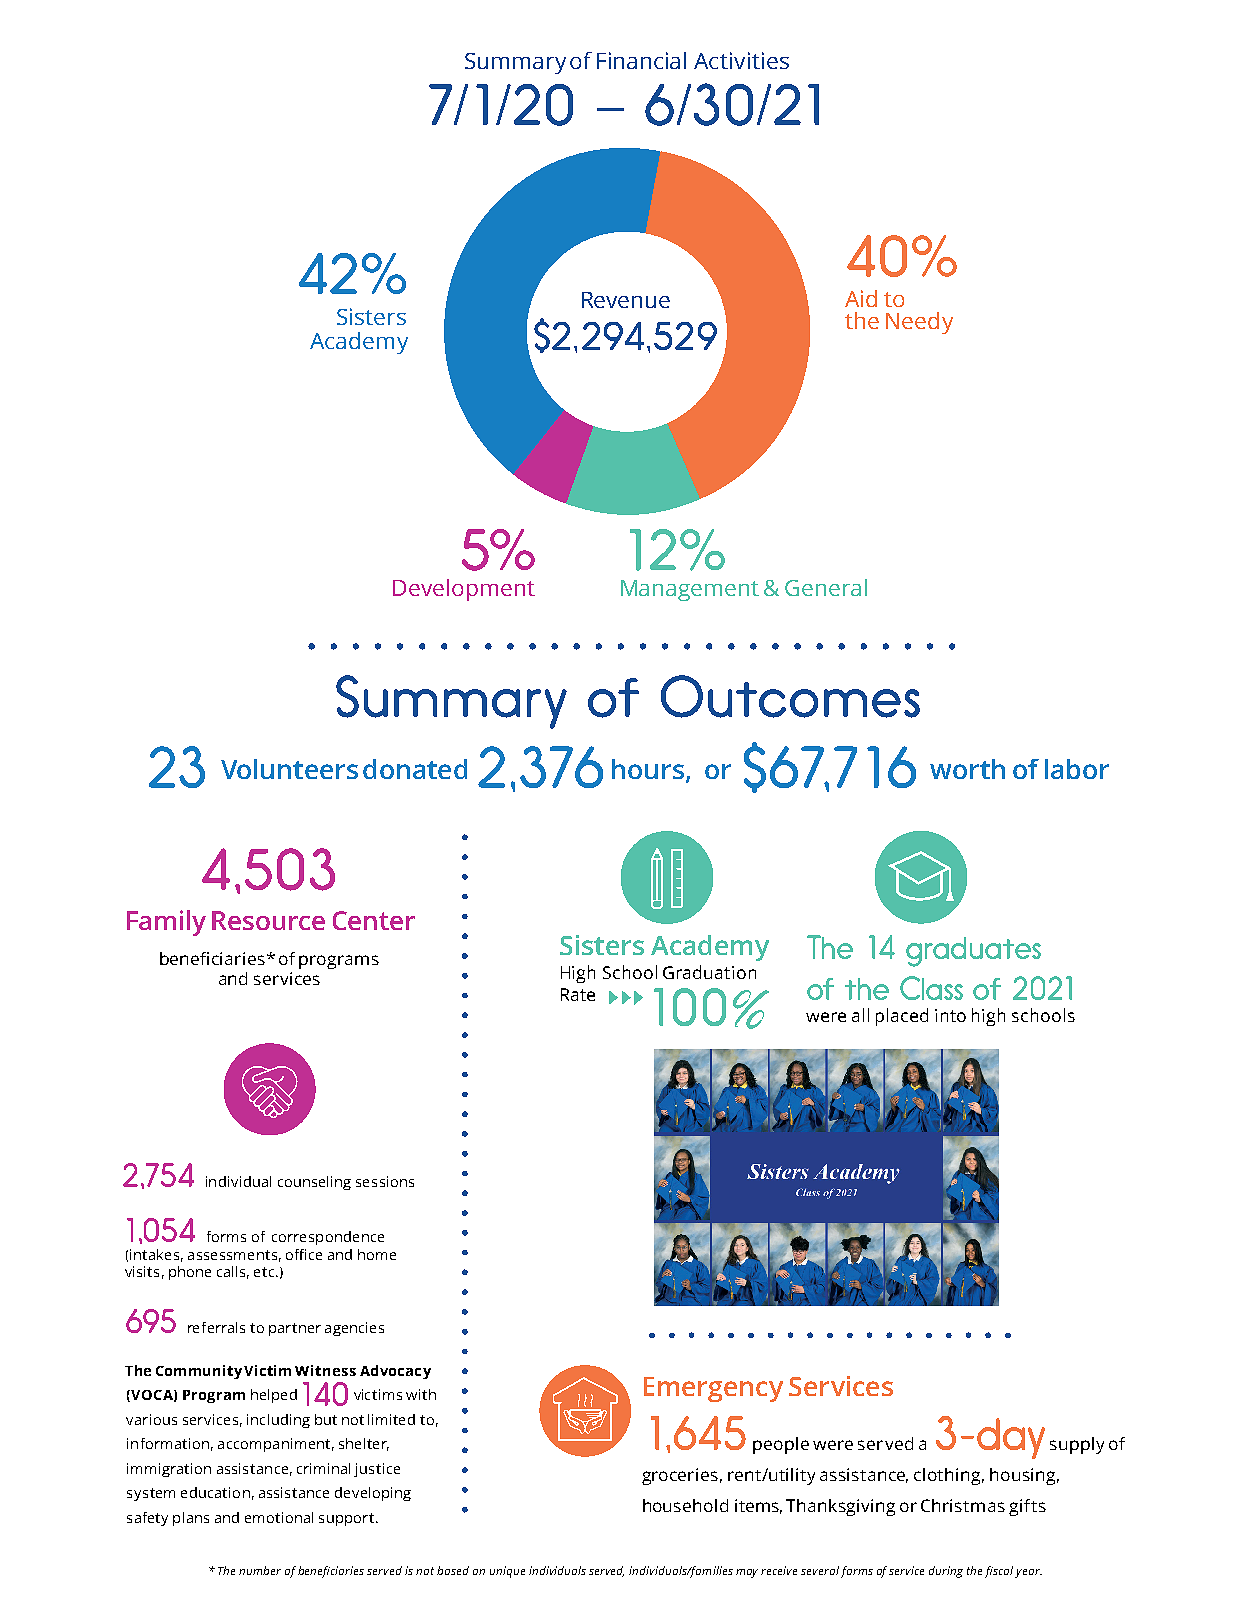  Describe the element at coordinates (861, 298) in the image. I see `Aid` at that location.
